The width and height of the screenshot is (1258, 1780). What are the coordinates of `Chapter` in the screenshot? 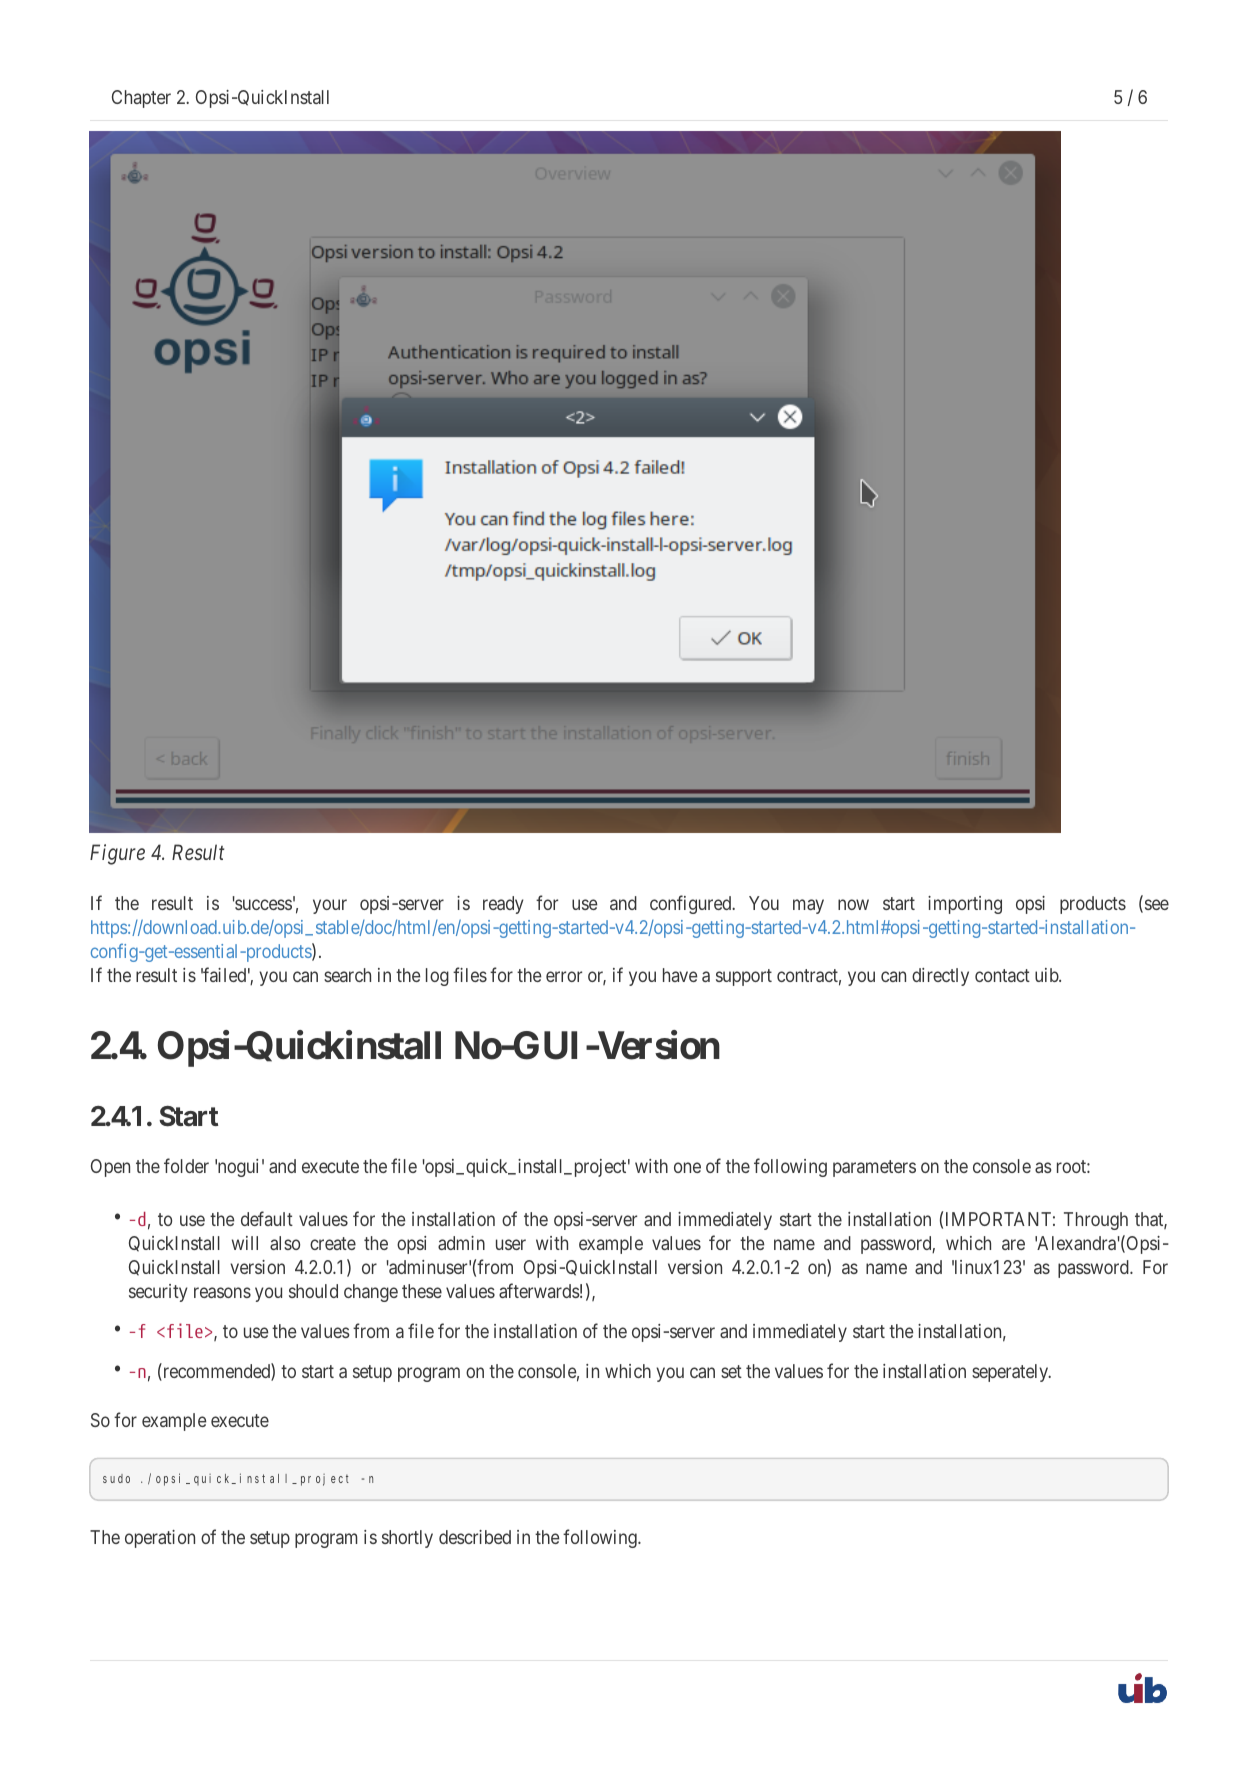 It's located at (141, 99).
